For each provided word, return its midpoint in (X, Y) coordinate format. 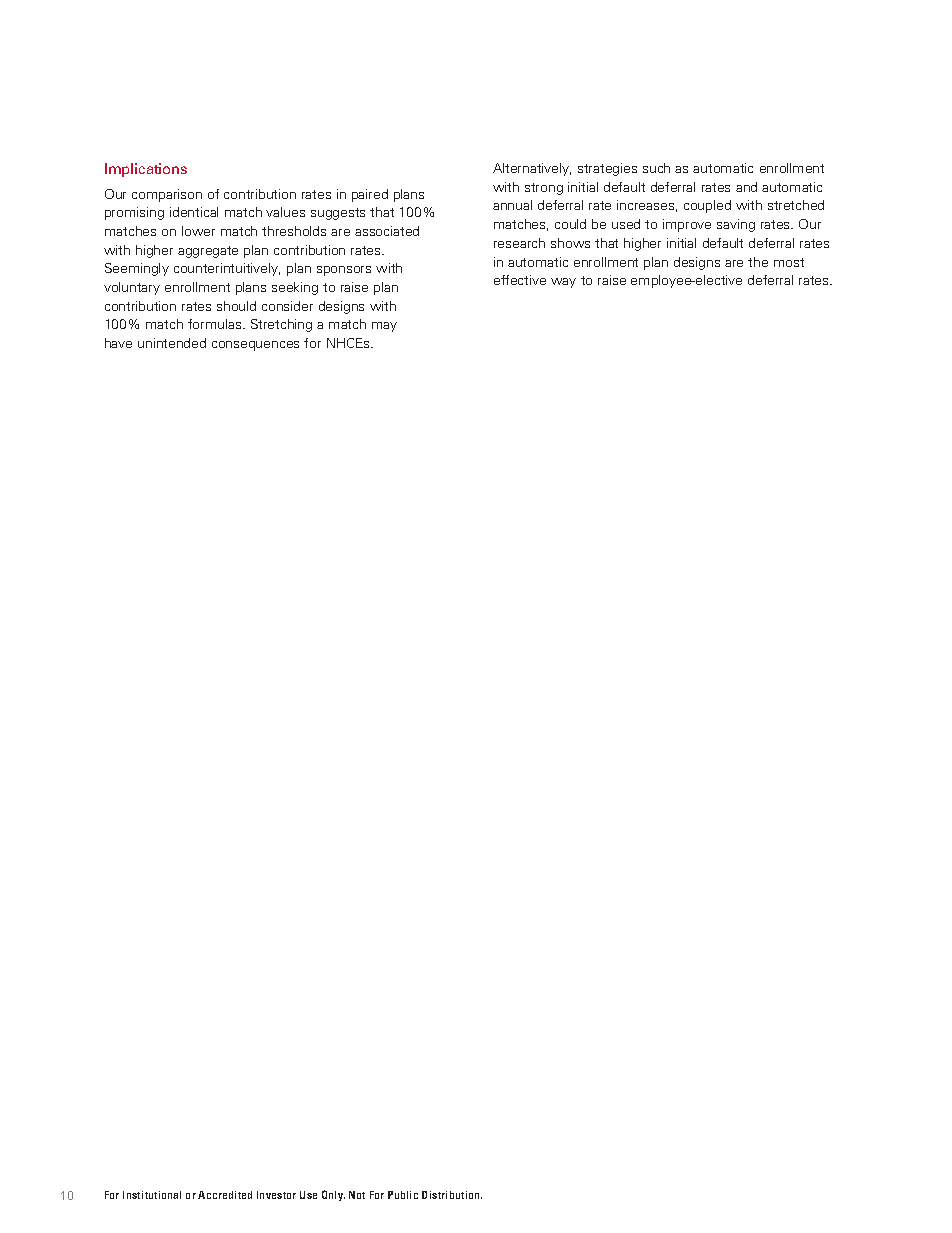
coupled (707, 206)
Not (357, 1195)
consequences (255, 346)
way (563, 283)
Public (403, 1195)
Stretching (281, 325)
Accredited (225, 1195)
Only (333, 1195)
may (384, 327)
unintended (172, 343)
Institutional (152, 1195)
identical (194, 212)
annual (512, 205)
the (758, 262)
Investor (276, 1195)
